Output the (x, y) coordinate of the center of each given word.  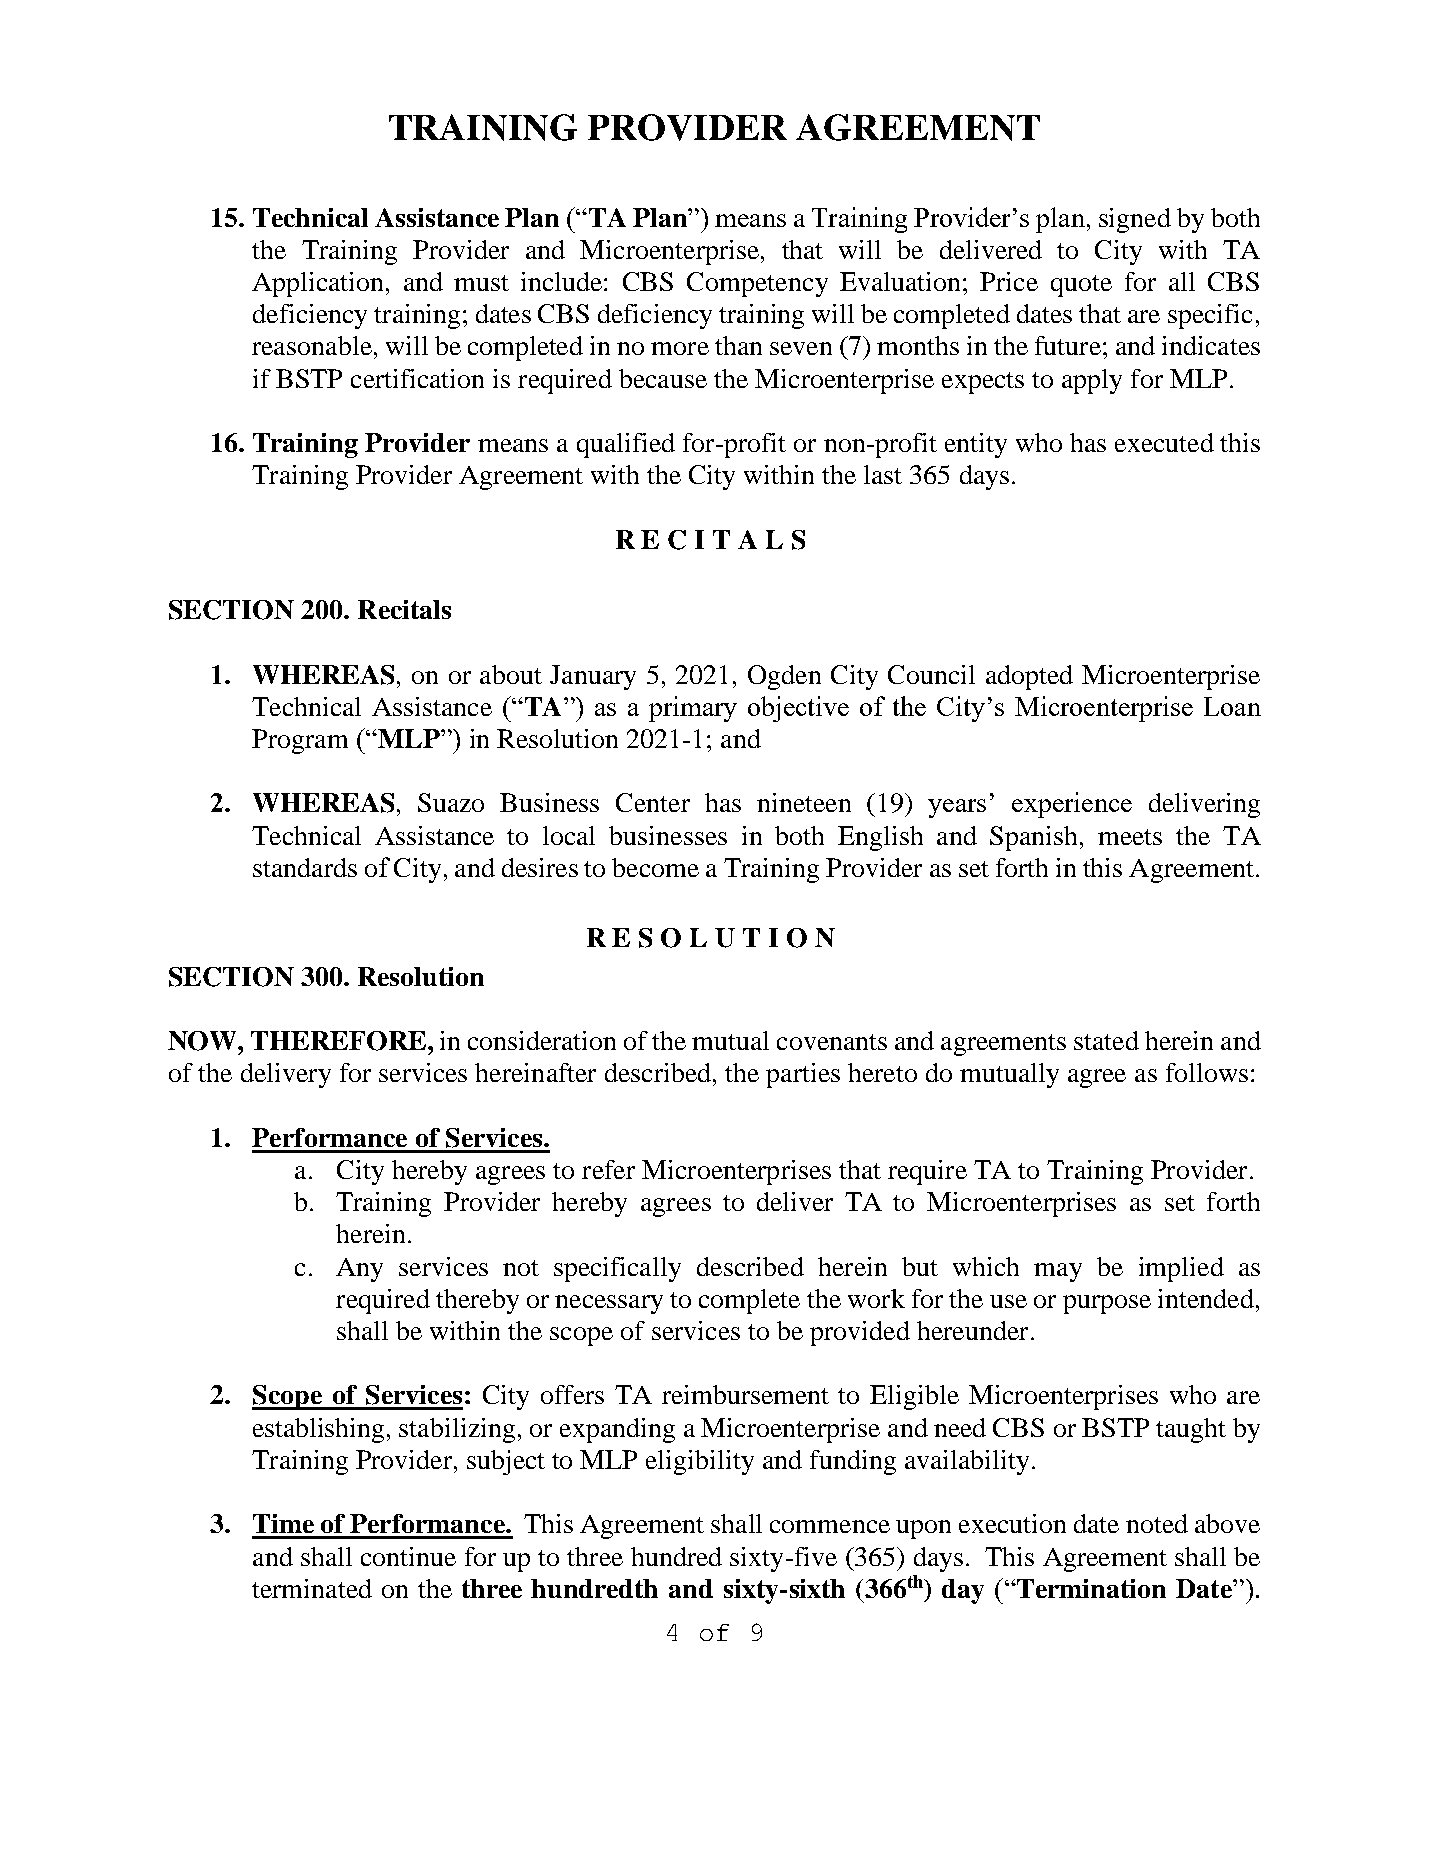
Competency (757, 284)
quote (1081, 286)
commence (830, 1526)
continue (408, 1556)
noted (1157, 1523)
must (481, 283)
